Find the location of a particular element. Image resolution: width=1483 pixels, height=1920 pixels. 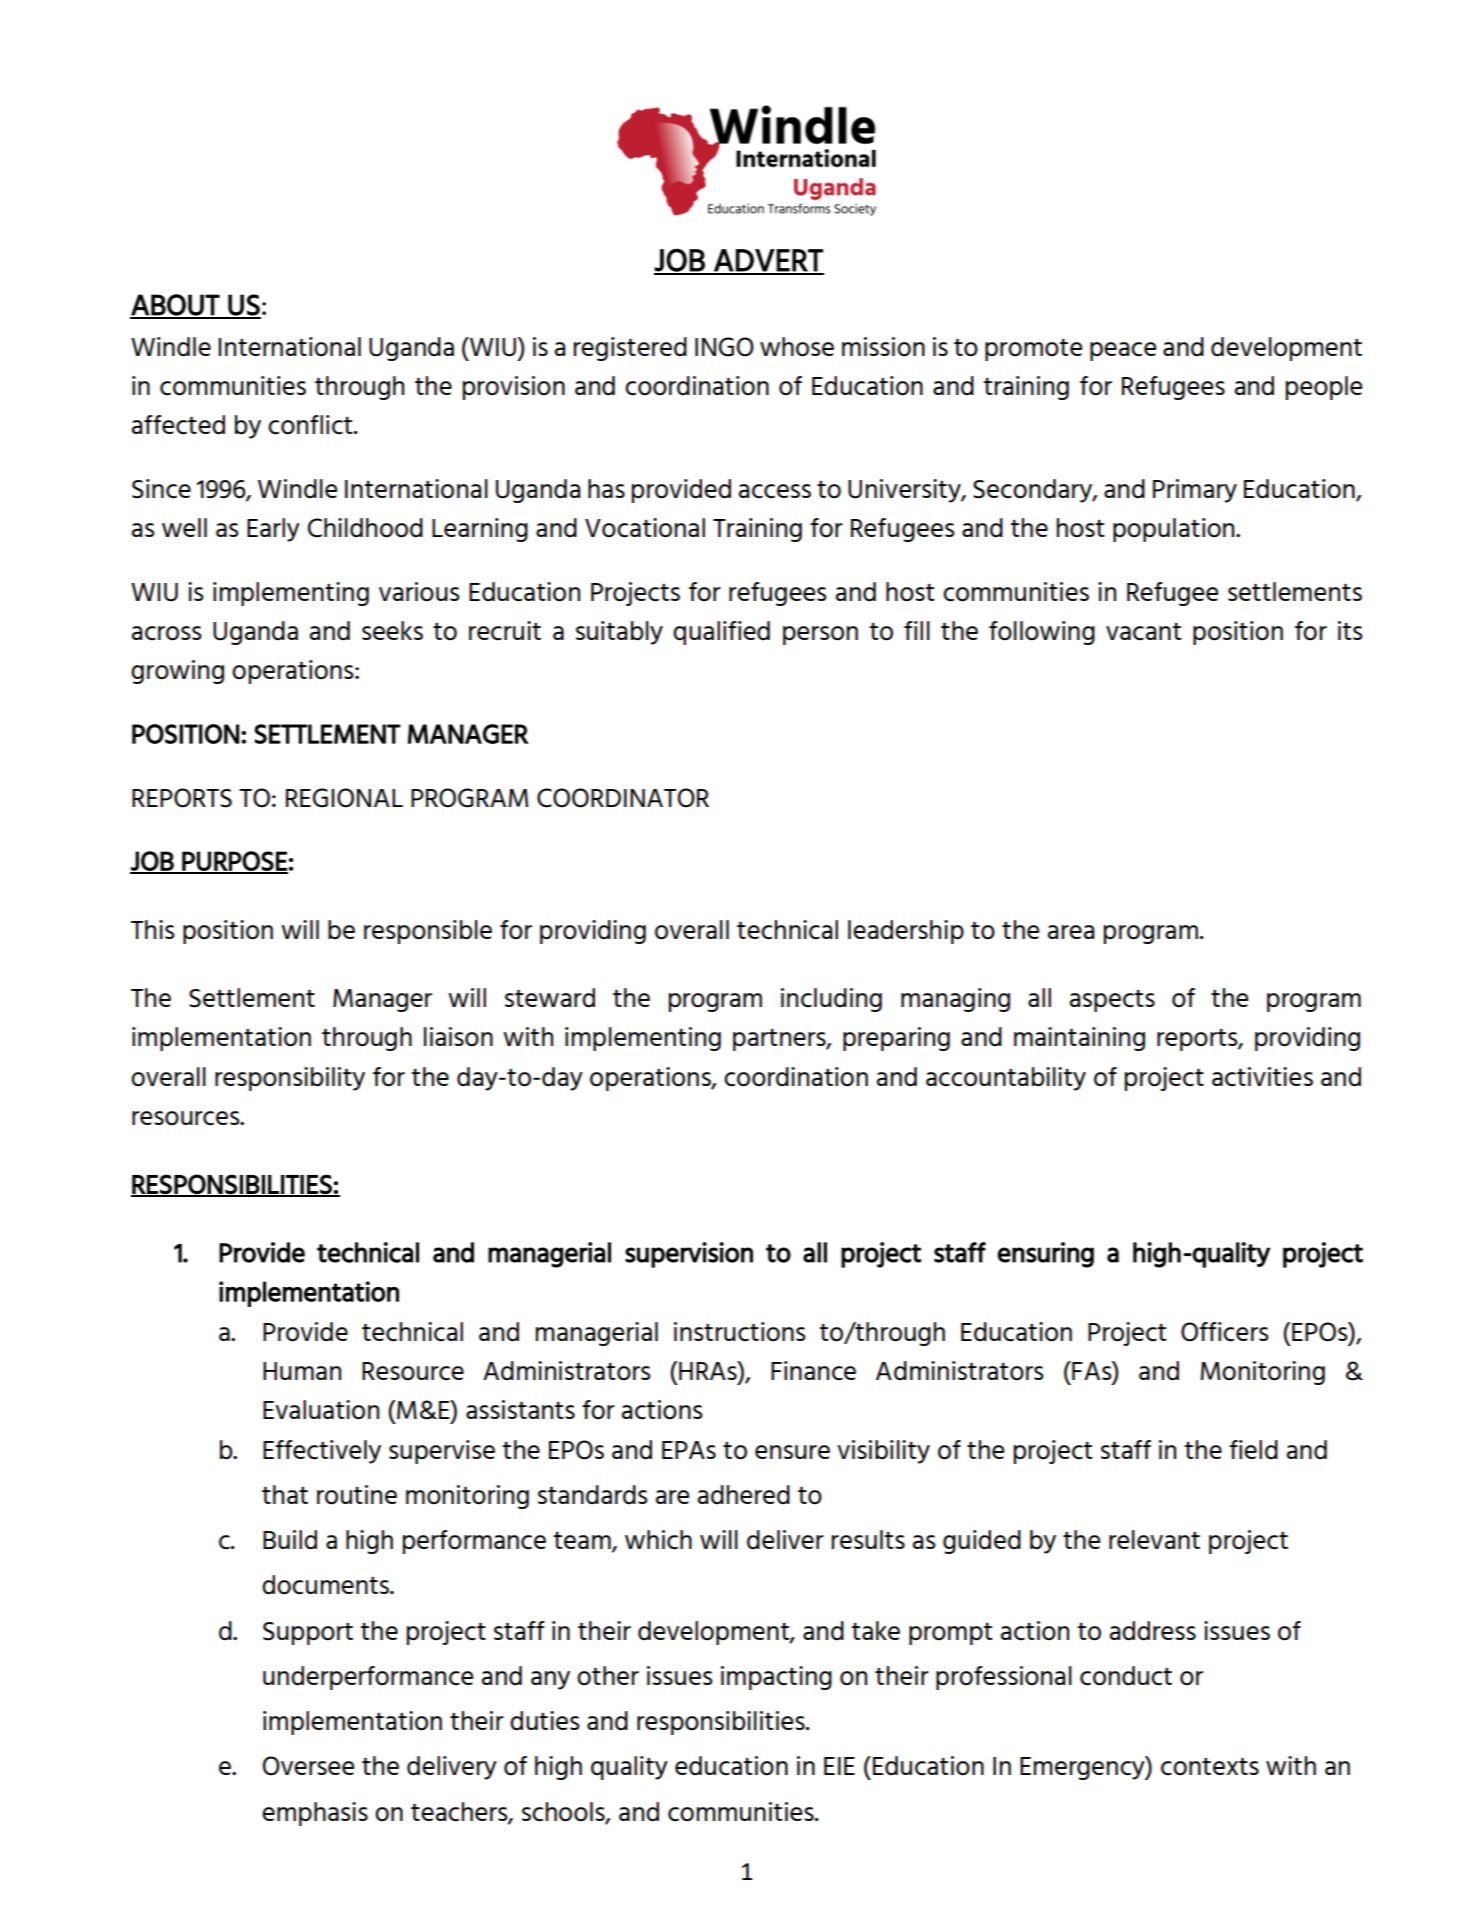

instructions is located at coordinates (740, 1332).
